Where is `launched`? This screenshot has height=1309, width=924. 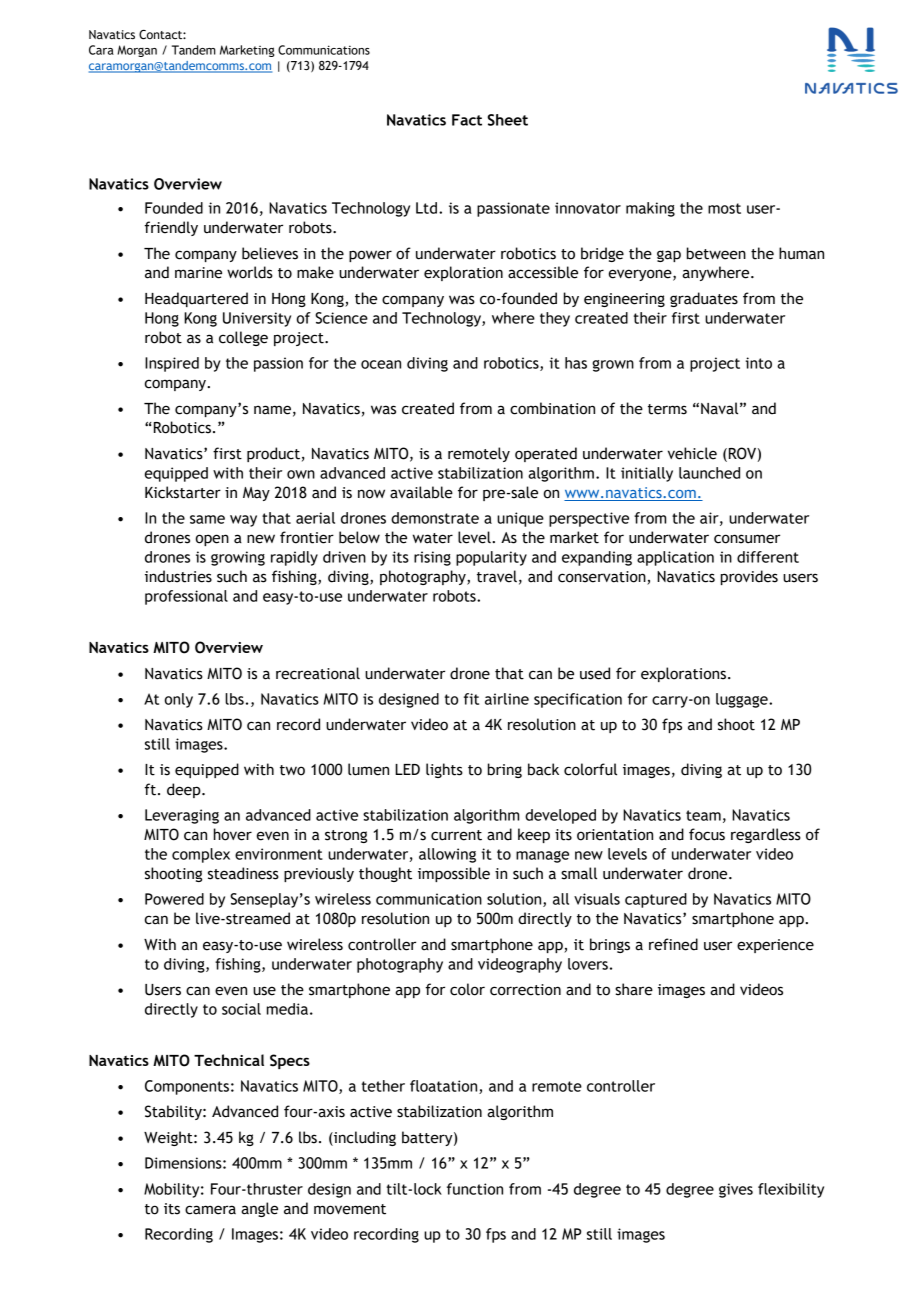
launched is located at coordinates (709, 473).
